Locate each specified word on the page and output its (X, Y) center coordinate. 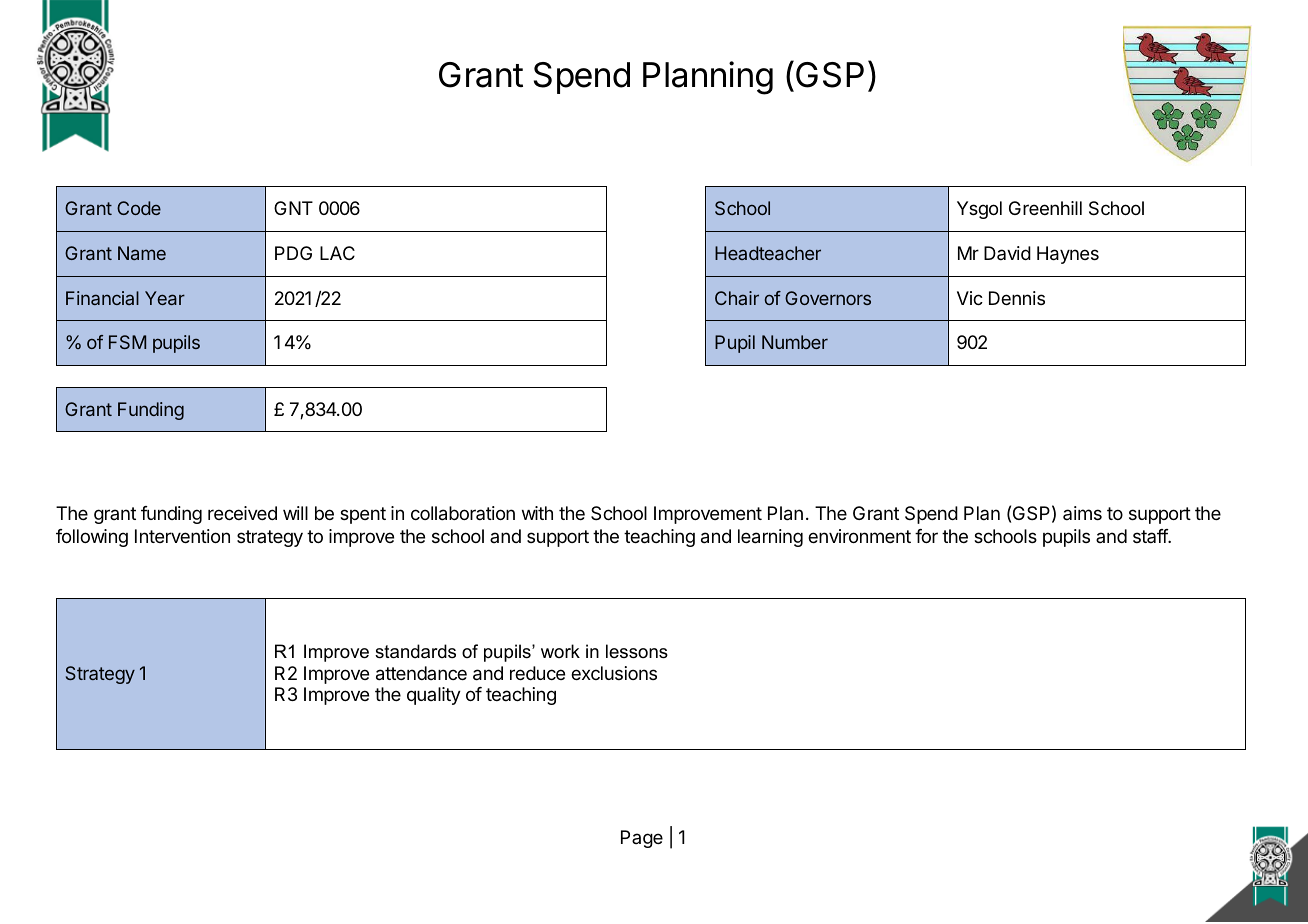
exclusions (614, 673)
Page (642, 839)
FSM (127, 342)
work (560, 651)
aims (1082, 513)
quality (434, 696)
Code (139, 208)
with (537, 513)
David (1007, 253)
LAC (337, 253)
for (926, 536)
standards (415, 651)
